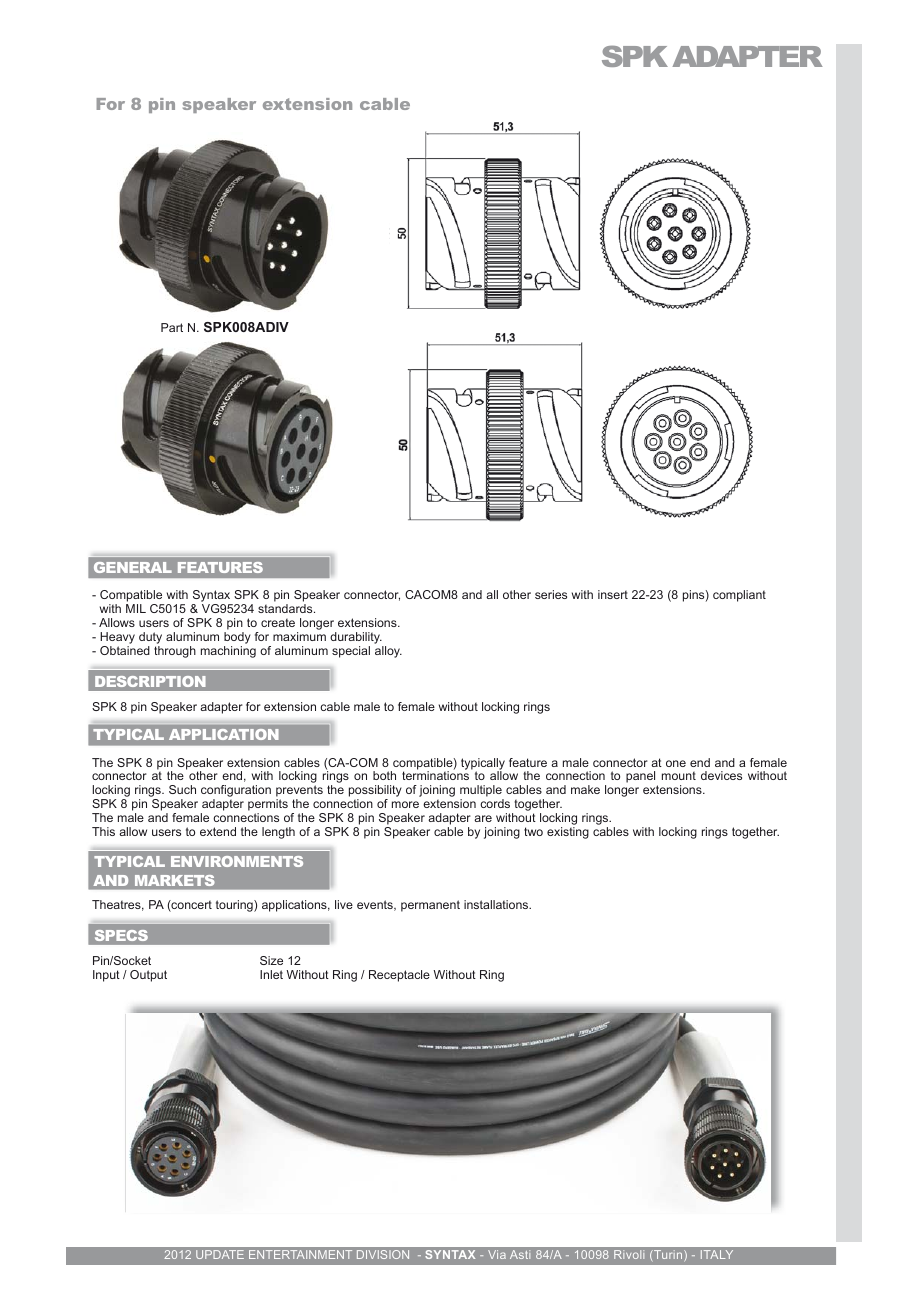 The image size is (924, 1308). What do you see at coordinates (430, 906) in the image?
I see `permanent` at bounding box center [430, 906].
